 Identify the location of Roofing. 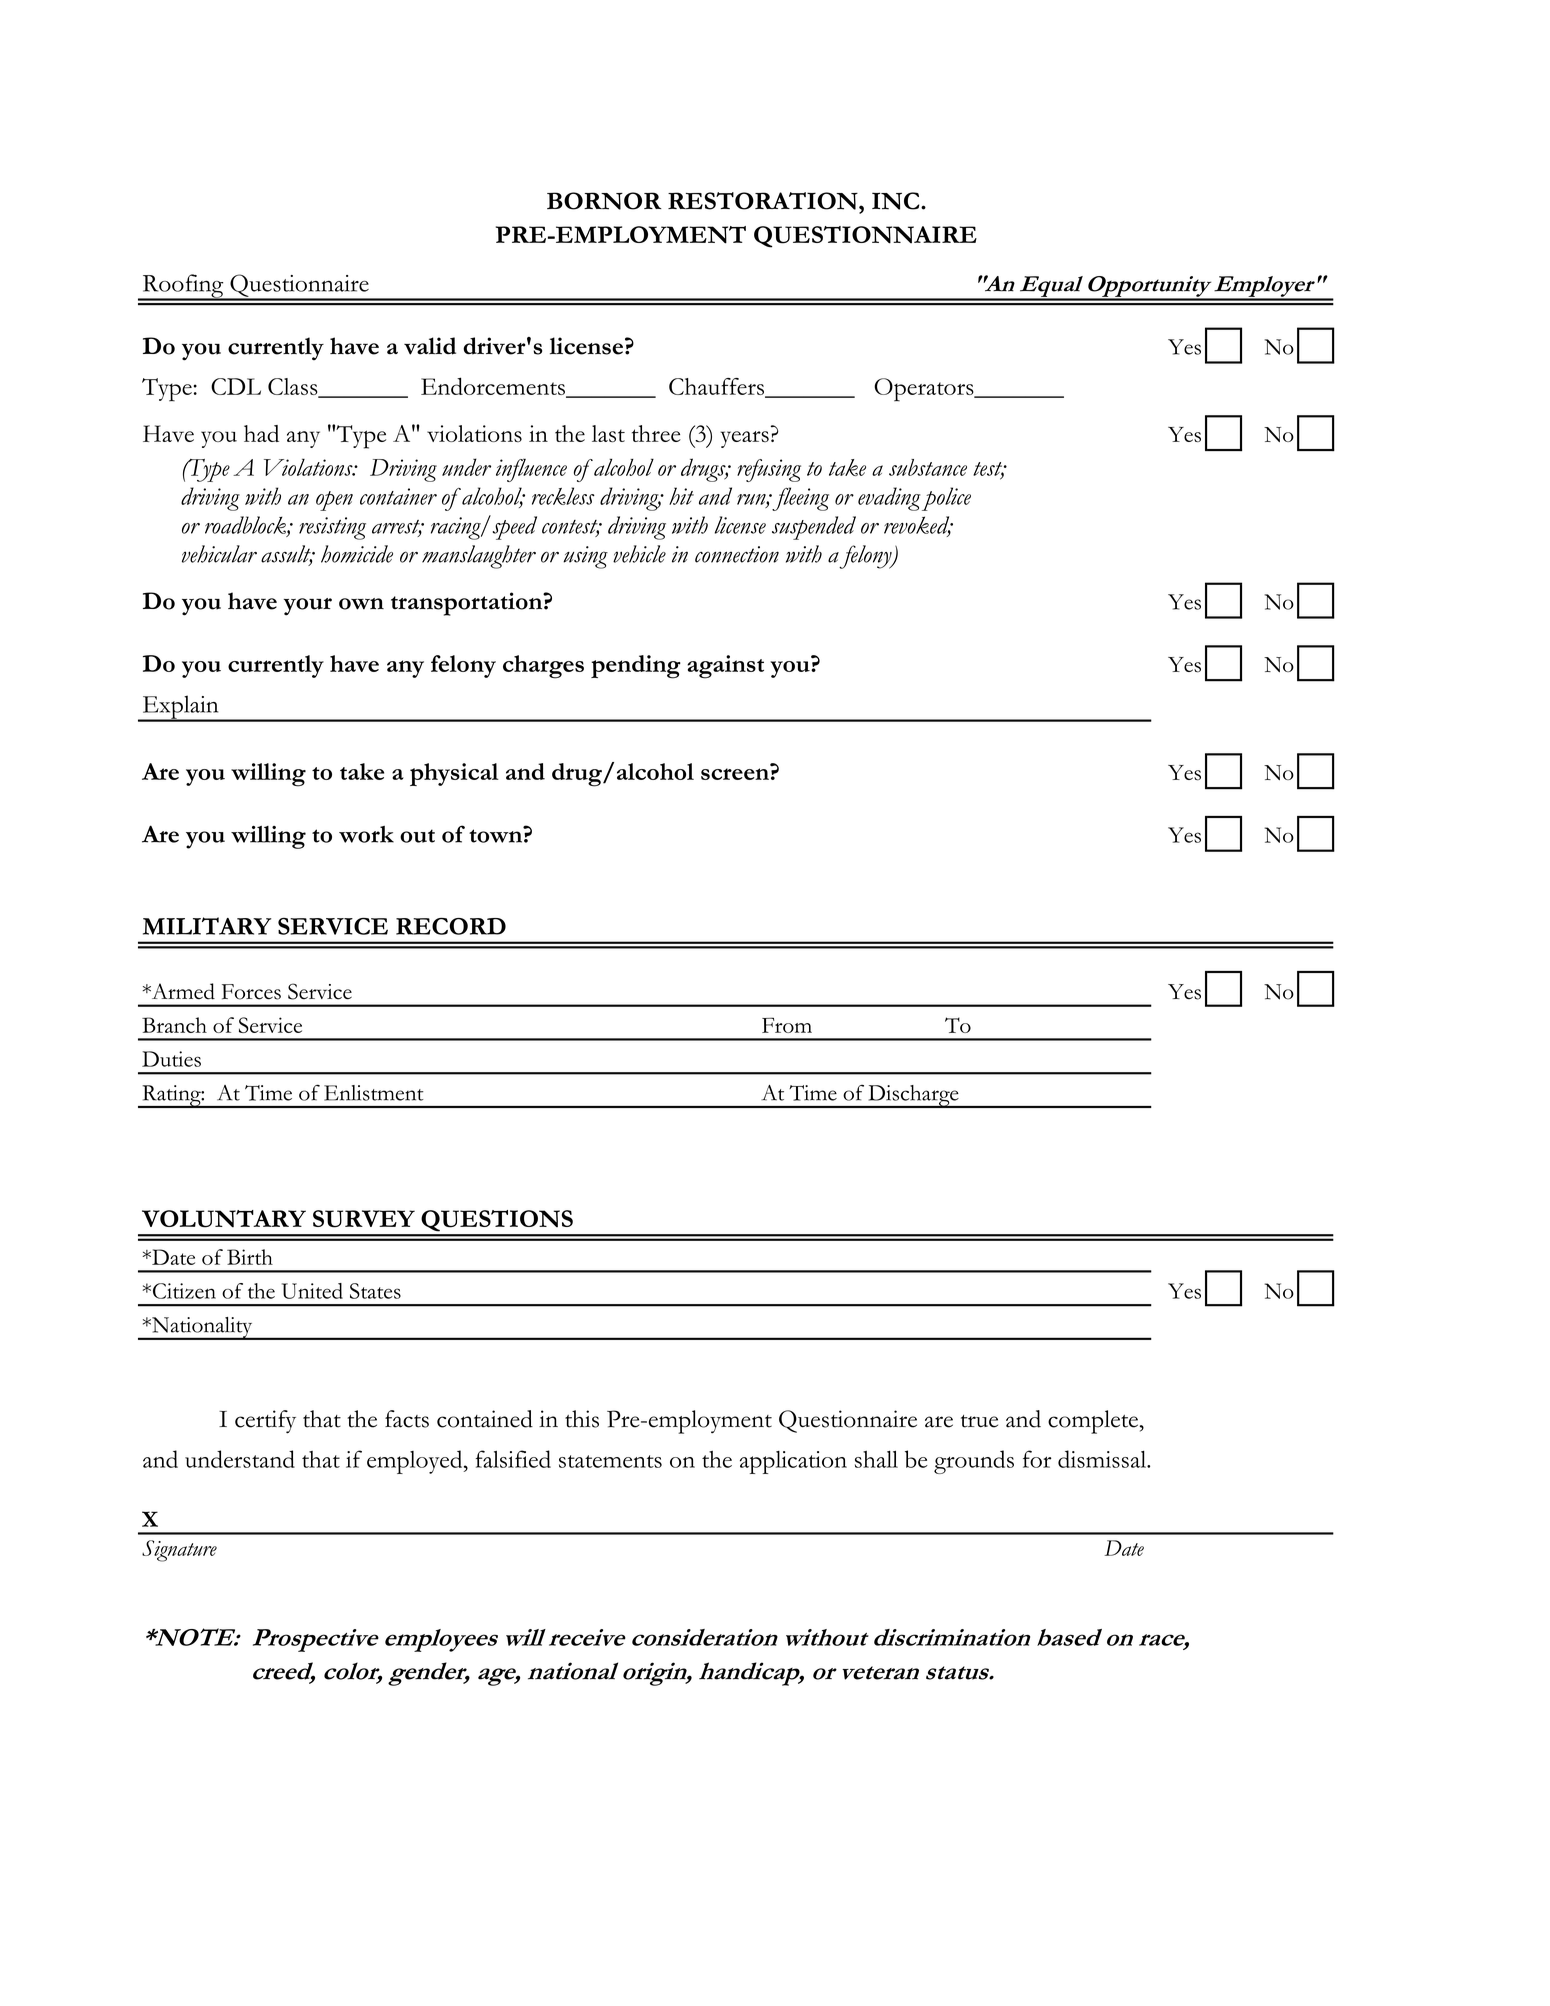
(183, 287).
